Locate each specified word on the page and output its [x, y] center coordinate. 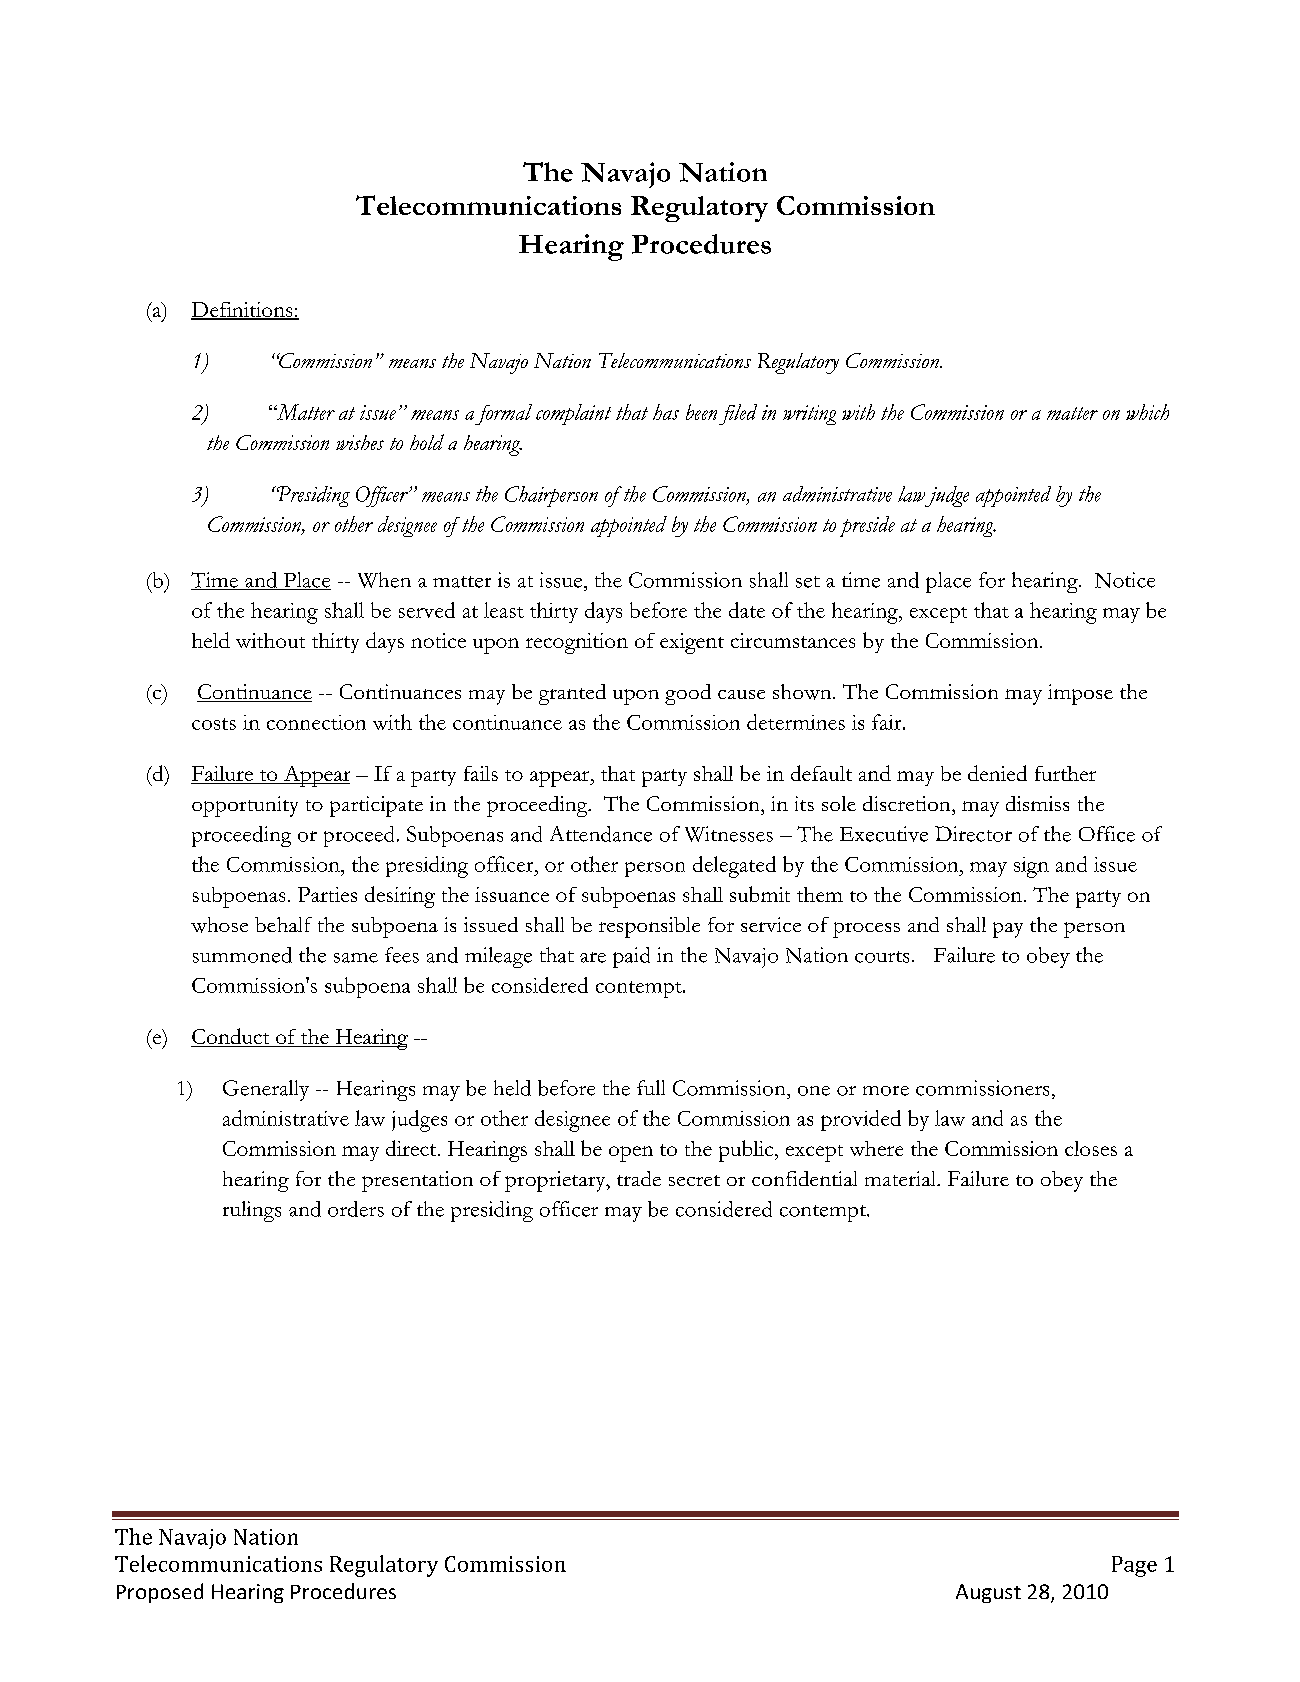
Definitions [243, 310]
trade [639, 1178]
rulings [252, 1211]
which [1147, 412]
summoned [242, 955]
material [901, 1178]
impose [1080, 694]
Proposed [160, 1593]
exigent [692, 643]
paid [631, 957]
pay [1008, 930]
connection [316, 722]
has [666, 412]
